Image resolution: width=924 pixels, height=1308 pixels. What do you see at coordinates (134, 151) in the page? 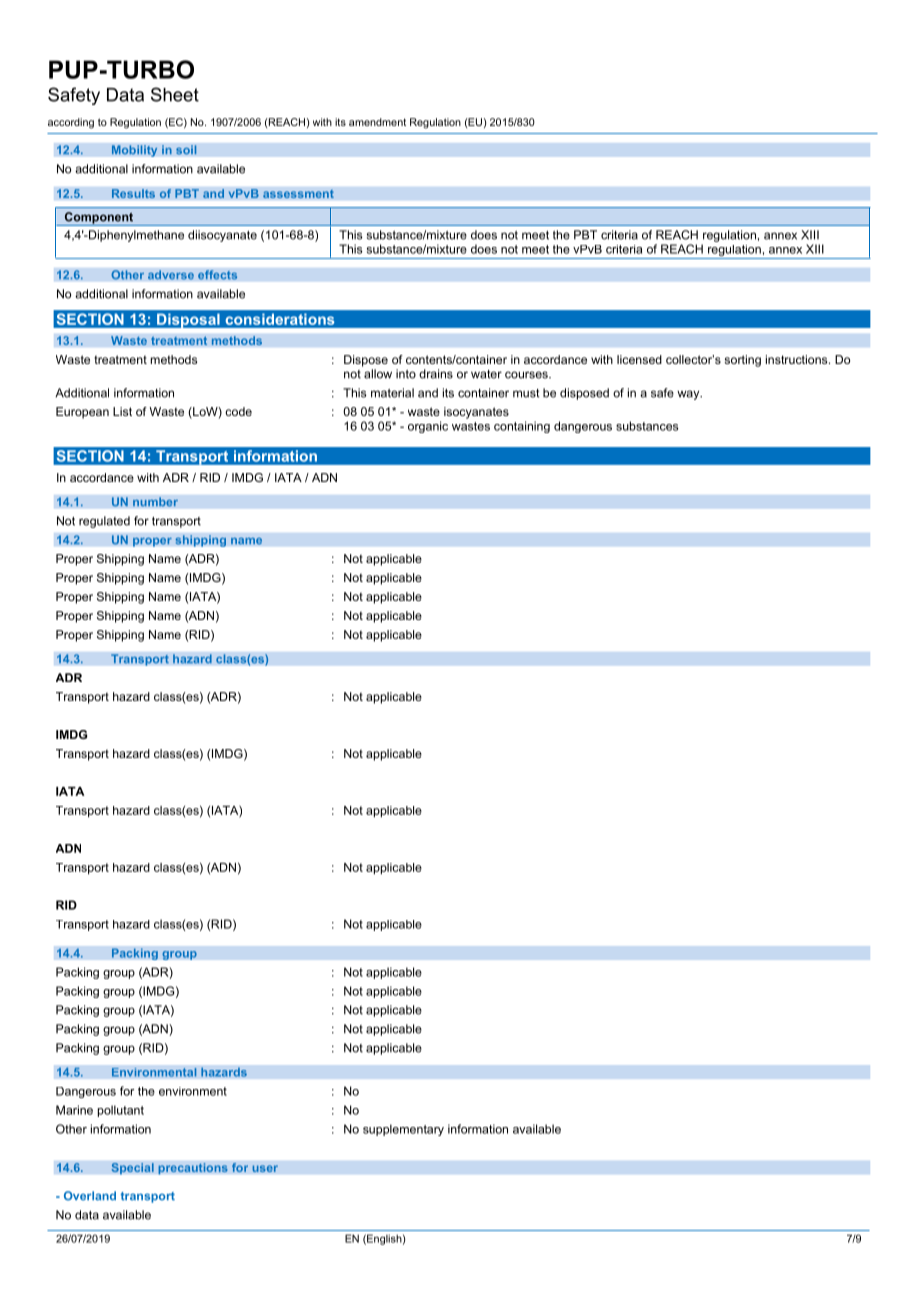
I see `Mobility` at bounding box center [134, 151].
